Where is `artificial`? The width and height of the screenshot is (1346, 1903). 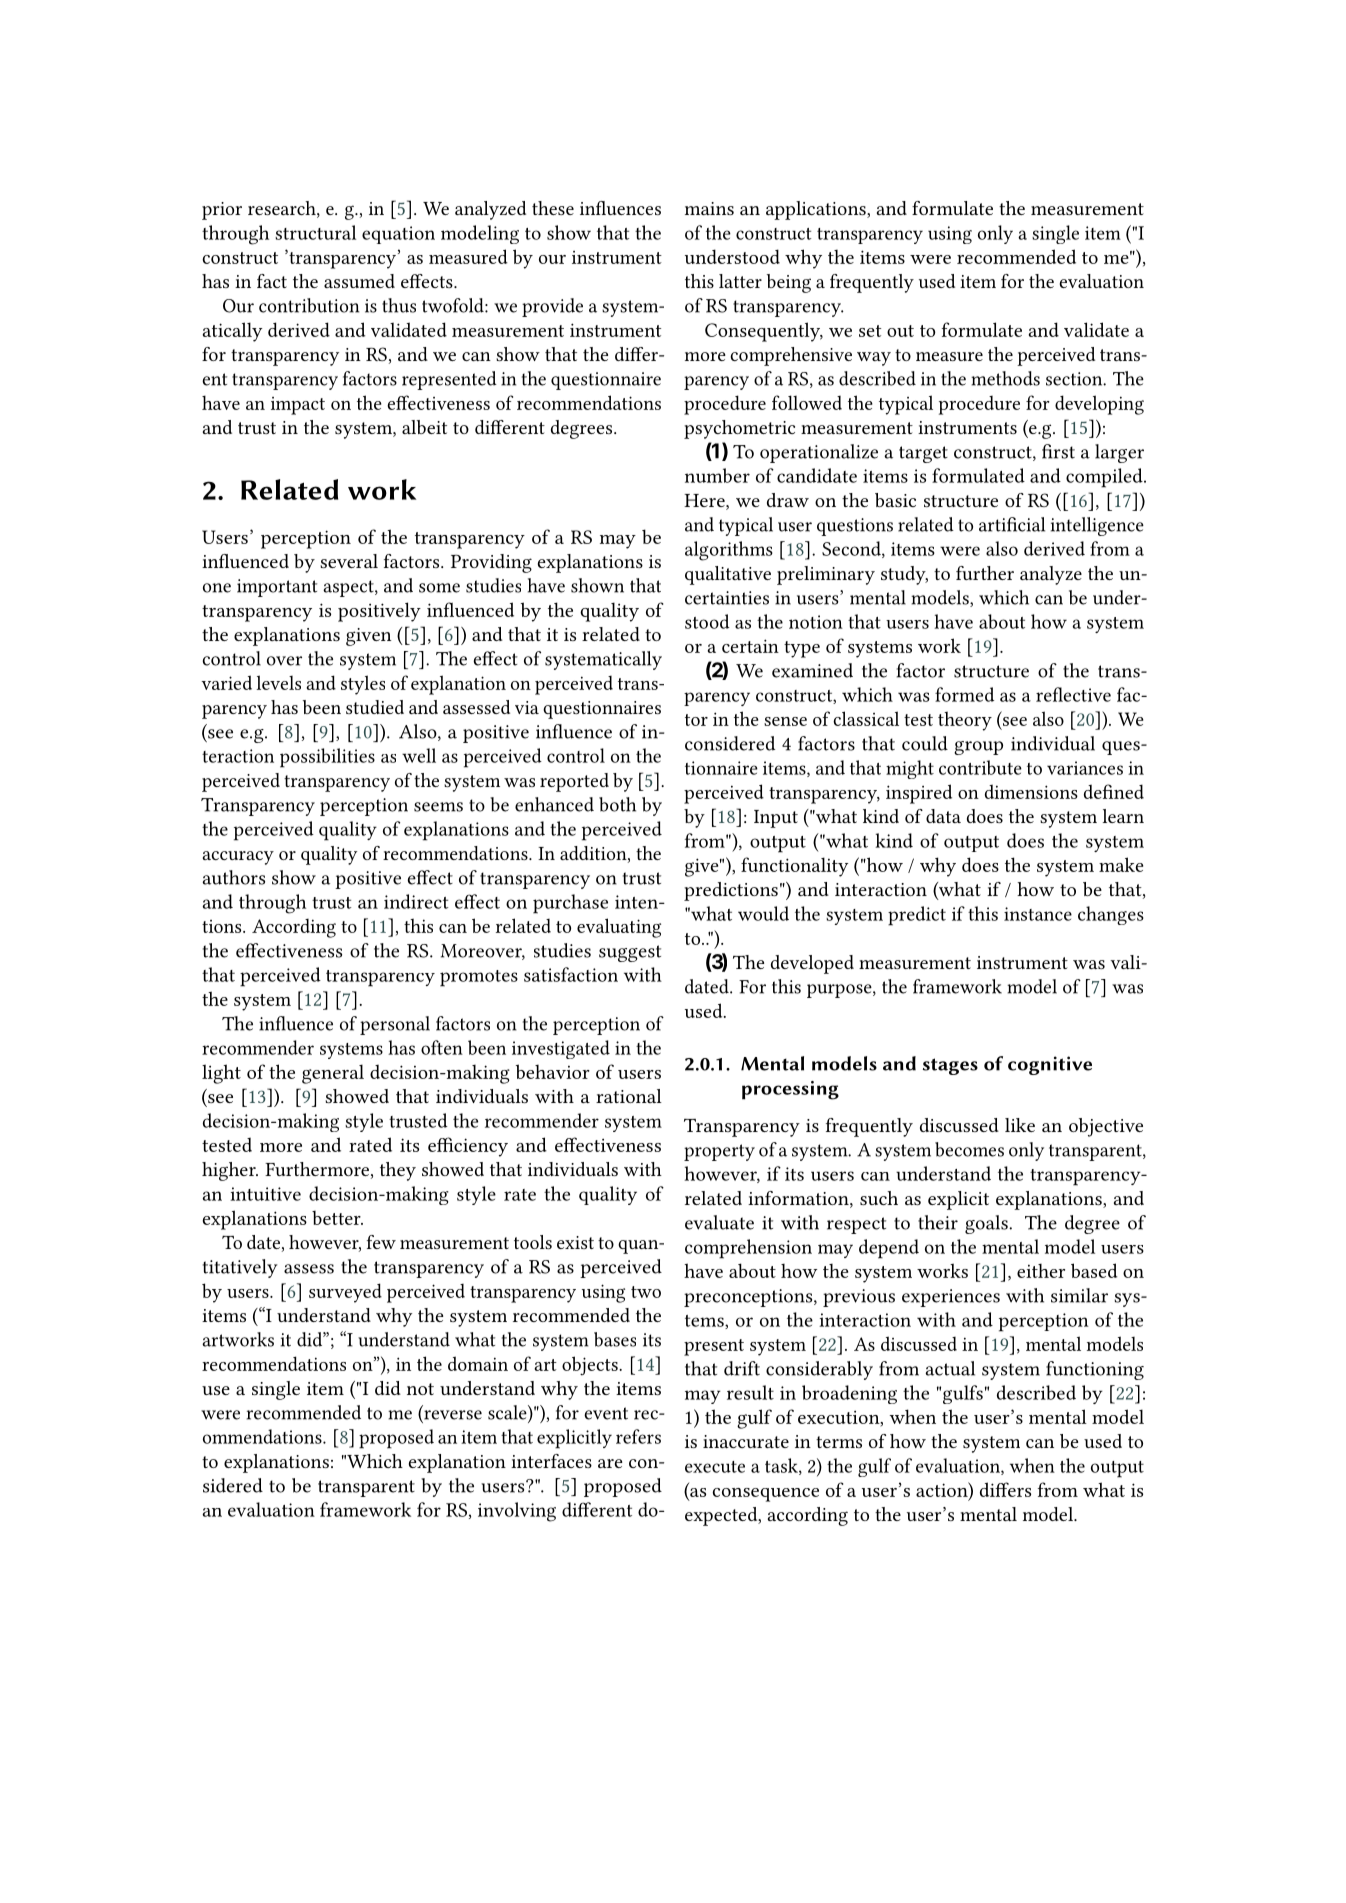 artificial is located at coordinates (1012, 524).
